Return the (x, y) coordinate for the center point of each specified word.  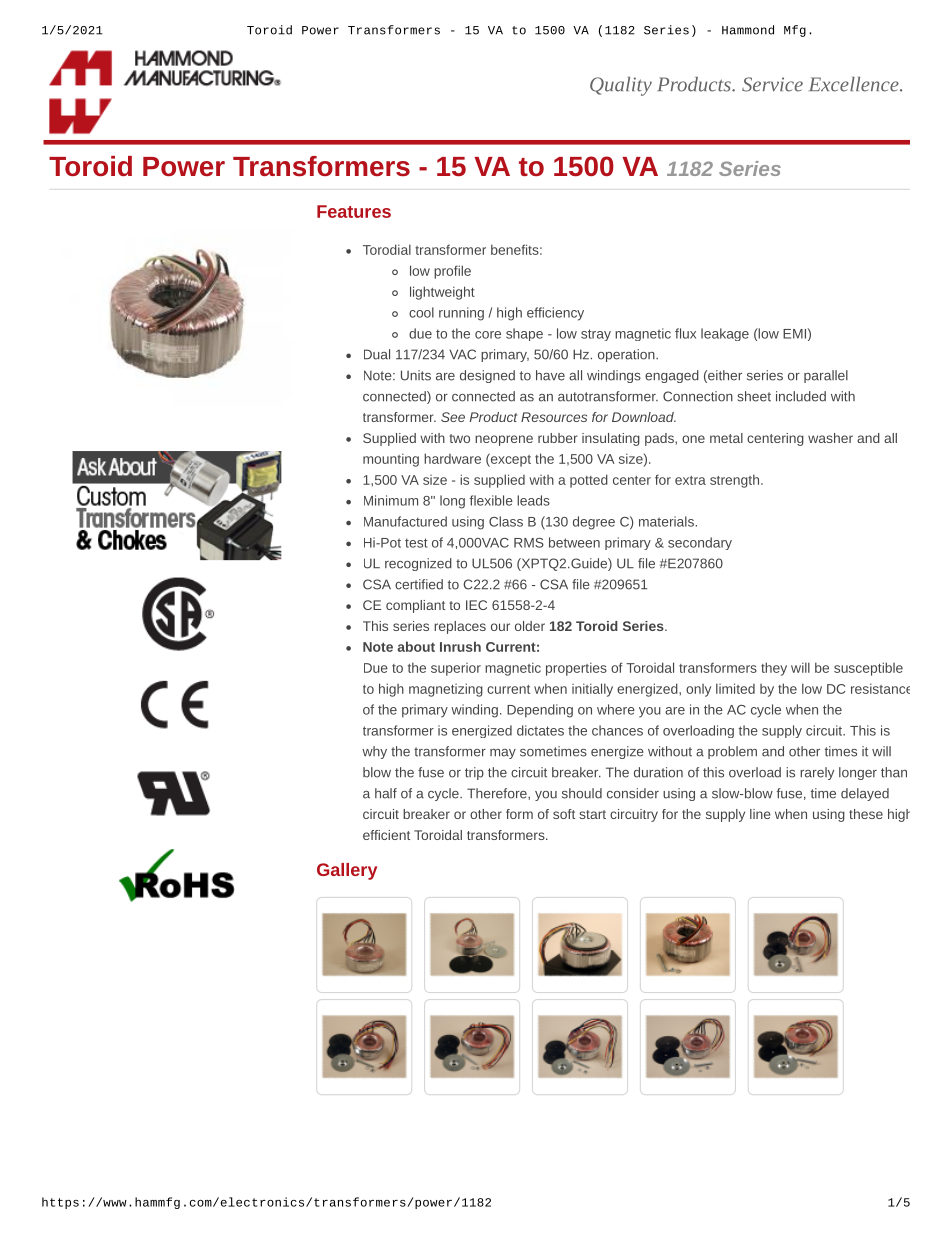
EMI (795, 333)
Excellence (855, 84)
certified (419, 584)
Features (354, 211)
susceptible (868, 669)
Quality (621, 86)
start (592, 814)
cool (421, 312)
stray (596, 335)
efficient (386, 835)
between (574, 542)
